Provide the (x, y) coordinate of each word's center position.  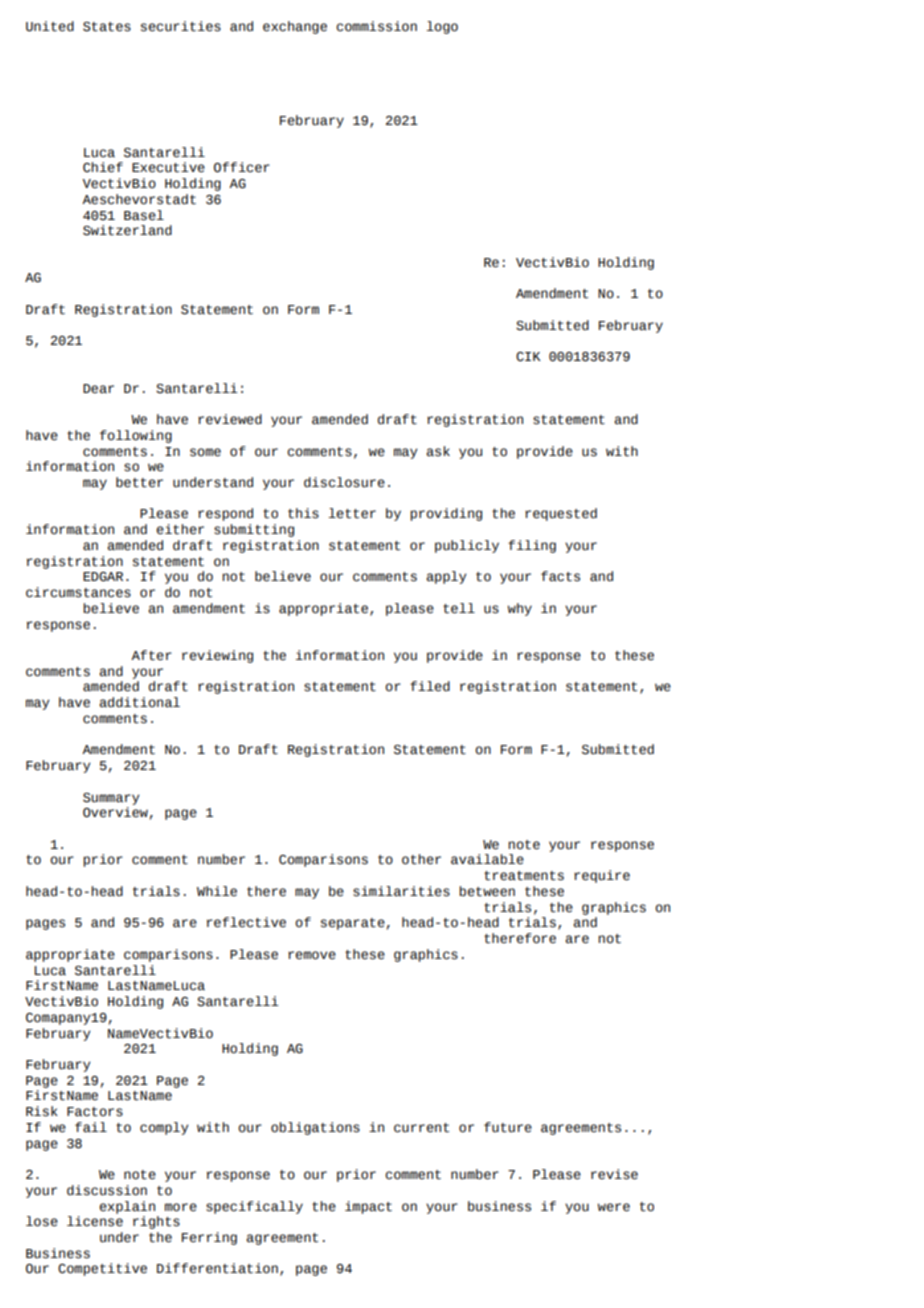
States (107, 27)
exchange (295, 27)
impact (368, 1207)
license (95, 1221)
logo (442, 27)
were (614, 1207)
